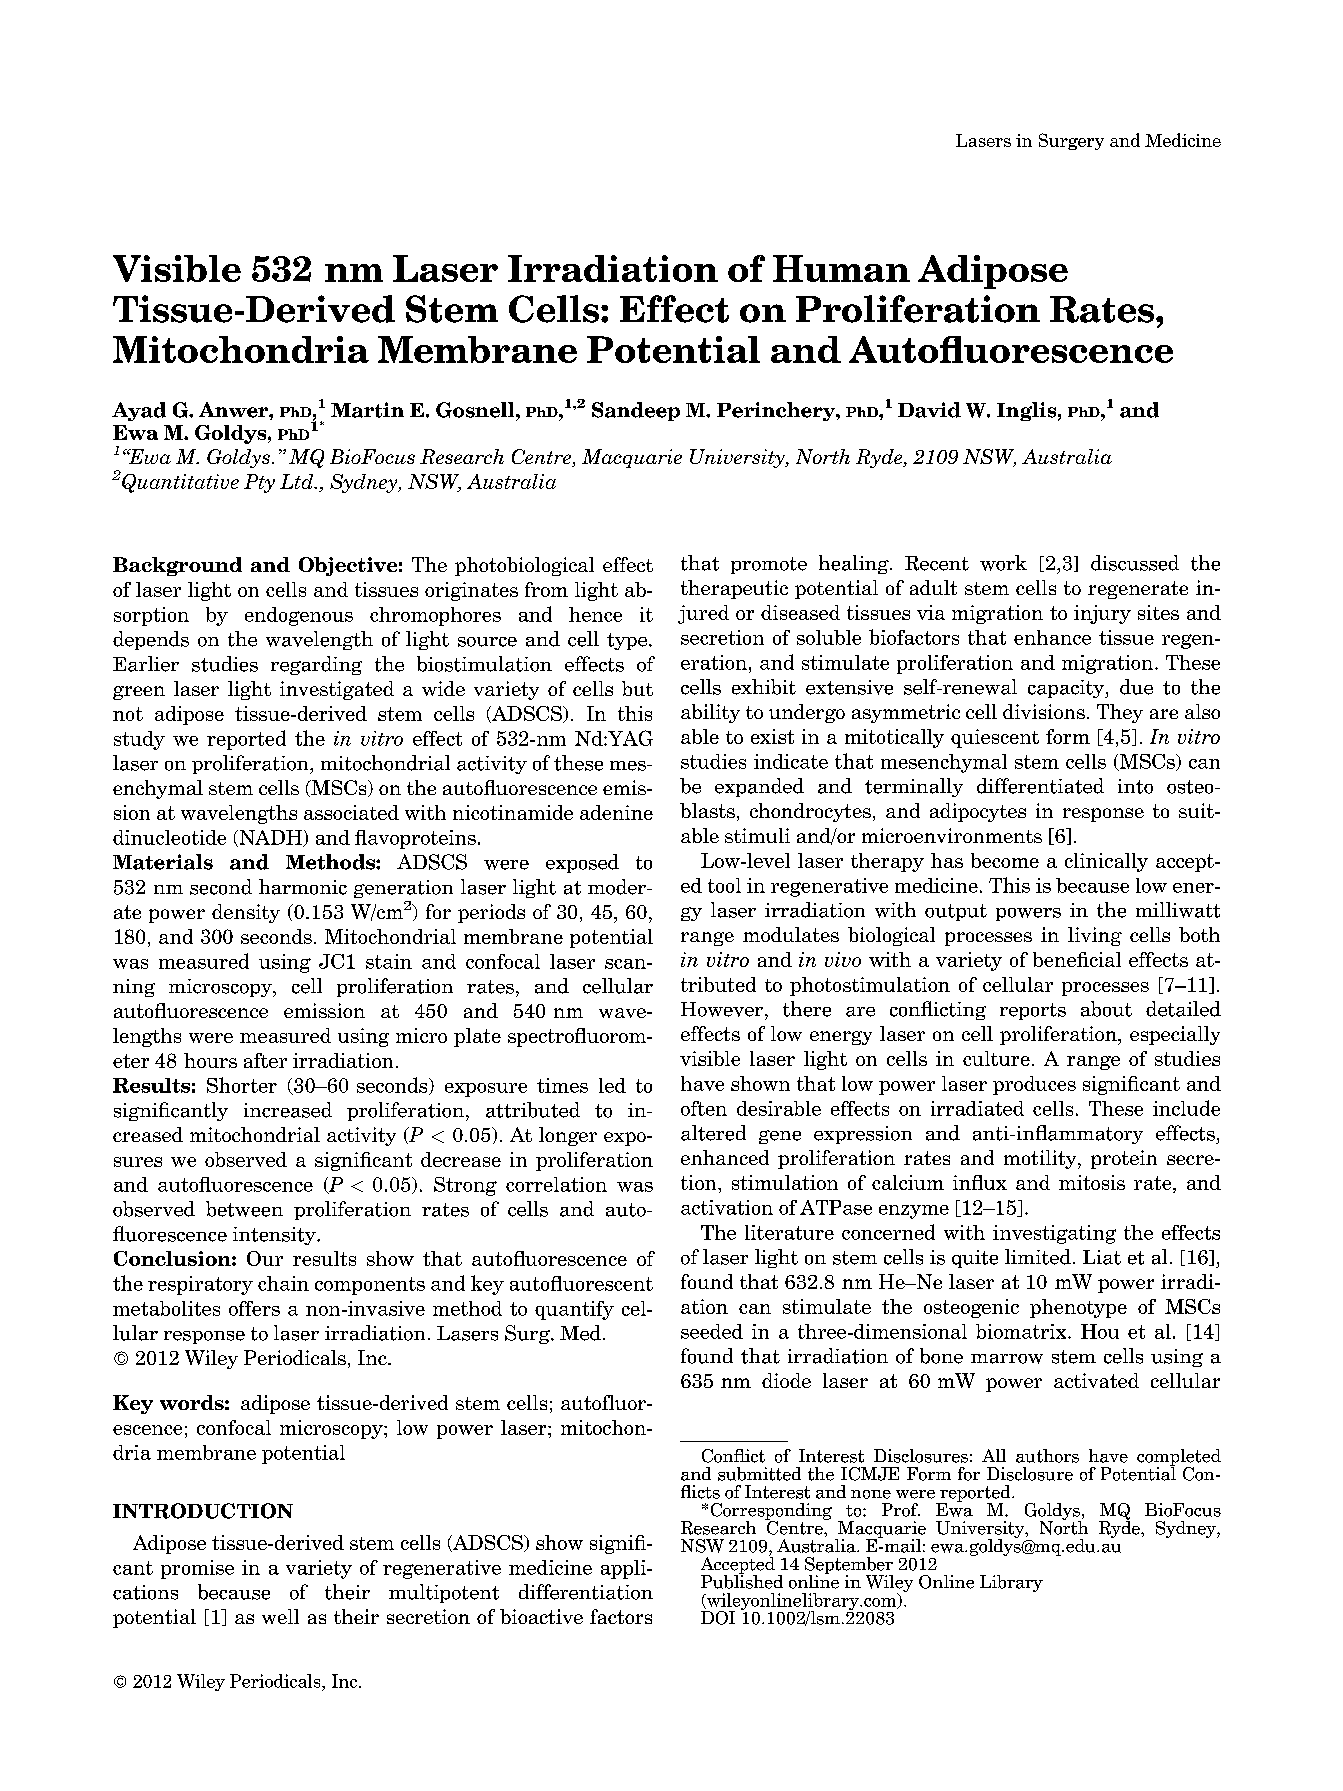  Describe the element at coordinates (367, 410) in the page. I see `Martin` at that location.
